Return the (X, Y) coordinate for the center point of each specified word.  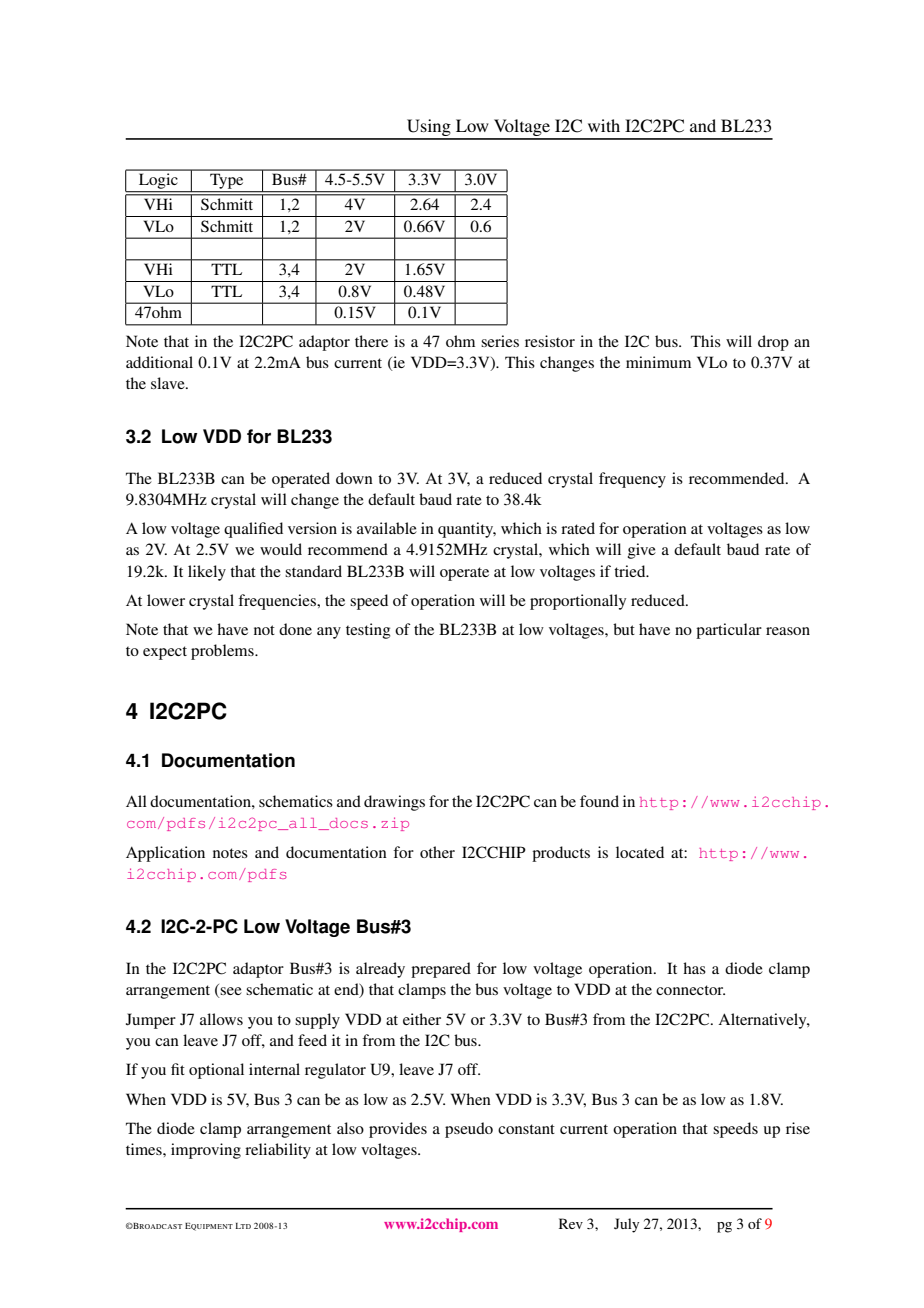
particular (729, 631)
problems (223, 652)
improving (206, 1151)
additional (159, 362)
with (604, 125)
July (626, 1225)
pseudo (469, 1130)
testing (368, 631)
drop (773, 343)
